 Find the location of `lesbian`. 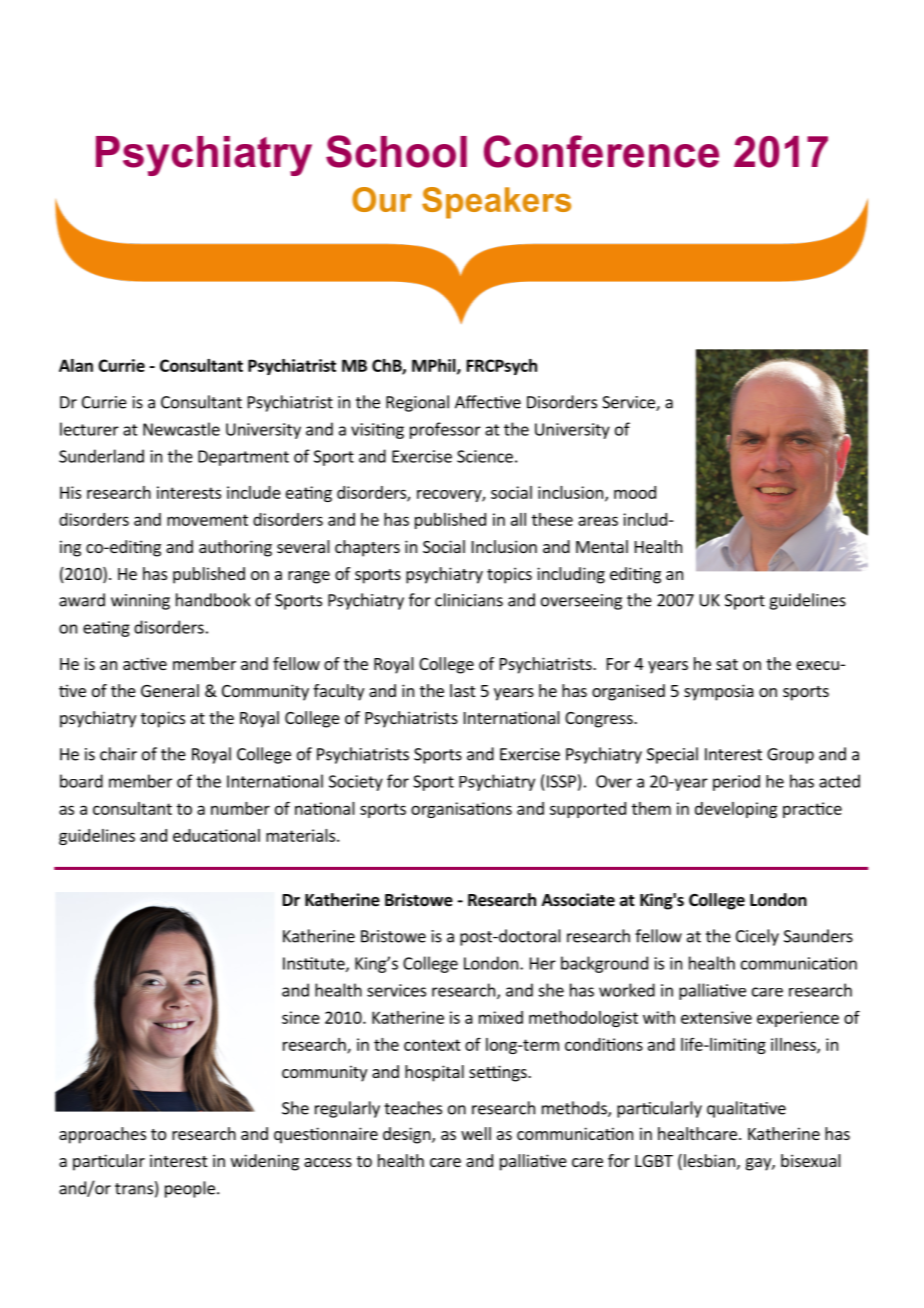

lesbian is located at coordinates (709, 1160).
